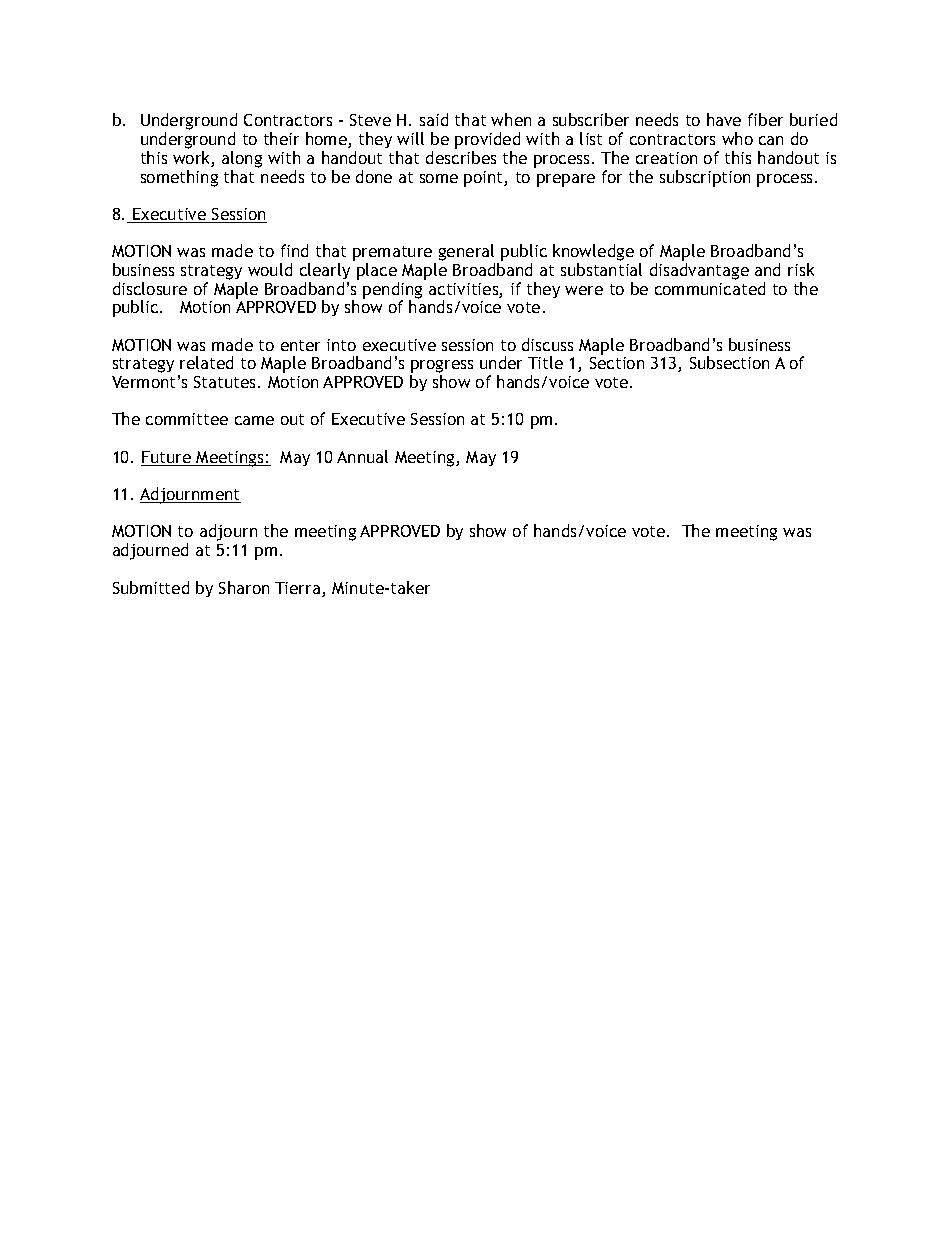  What do you see at coordinates (362, 456) in the image?
I see `Annual` at bounding box center [362, 456].
